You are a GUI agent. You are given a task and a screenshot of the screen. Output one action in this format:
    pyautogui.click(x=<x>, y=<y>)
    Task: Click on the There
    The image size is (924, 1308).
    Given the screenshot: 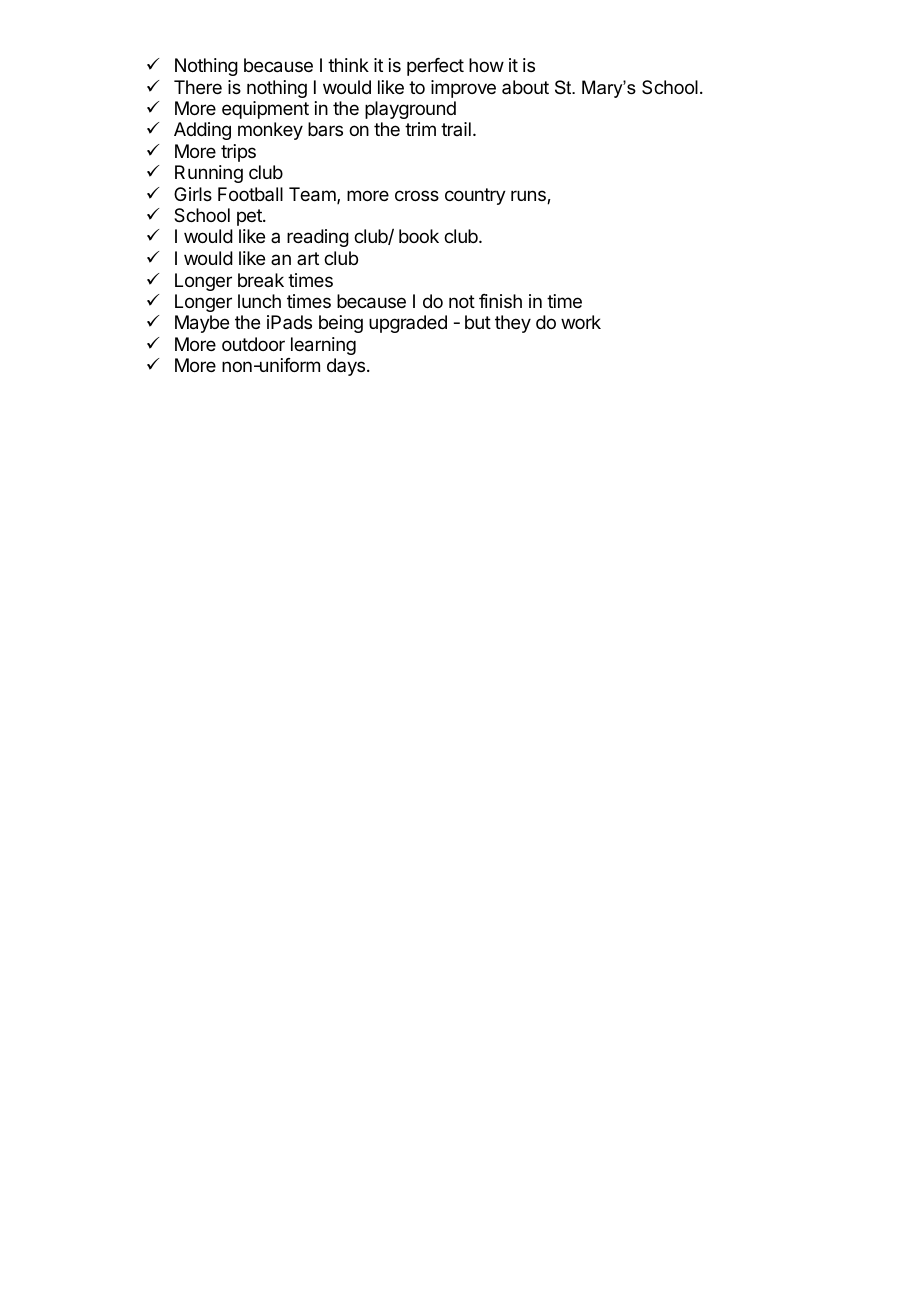 What is the action you would take?
    pyautogui.click(x=198, y=87)
